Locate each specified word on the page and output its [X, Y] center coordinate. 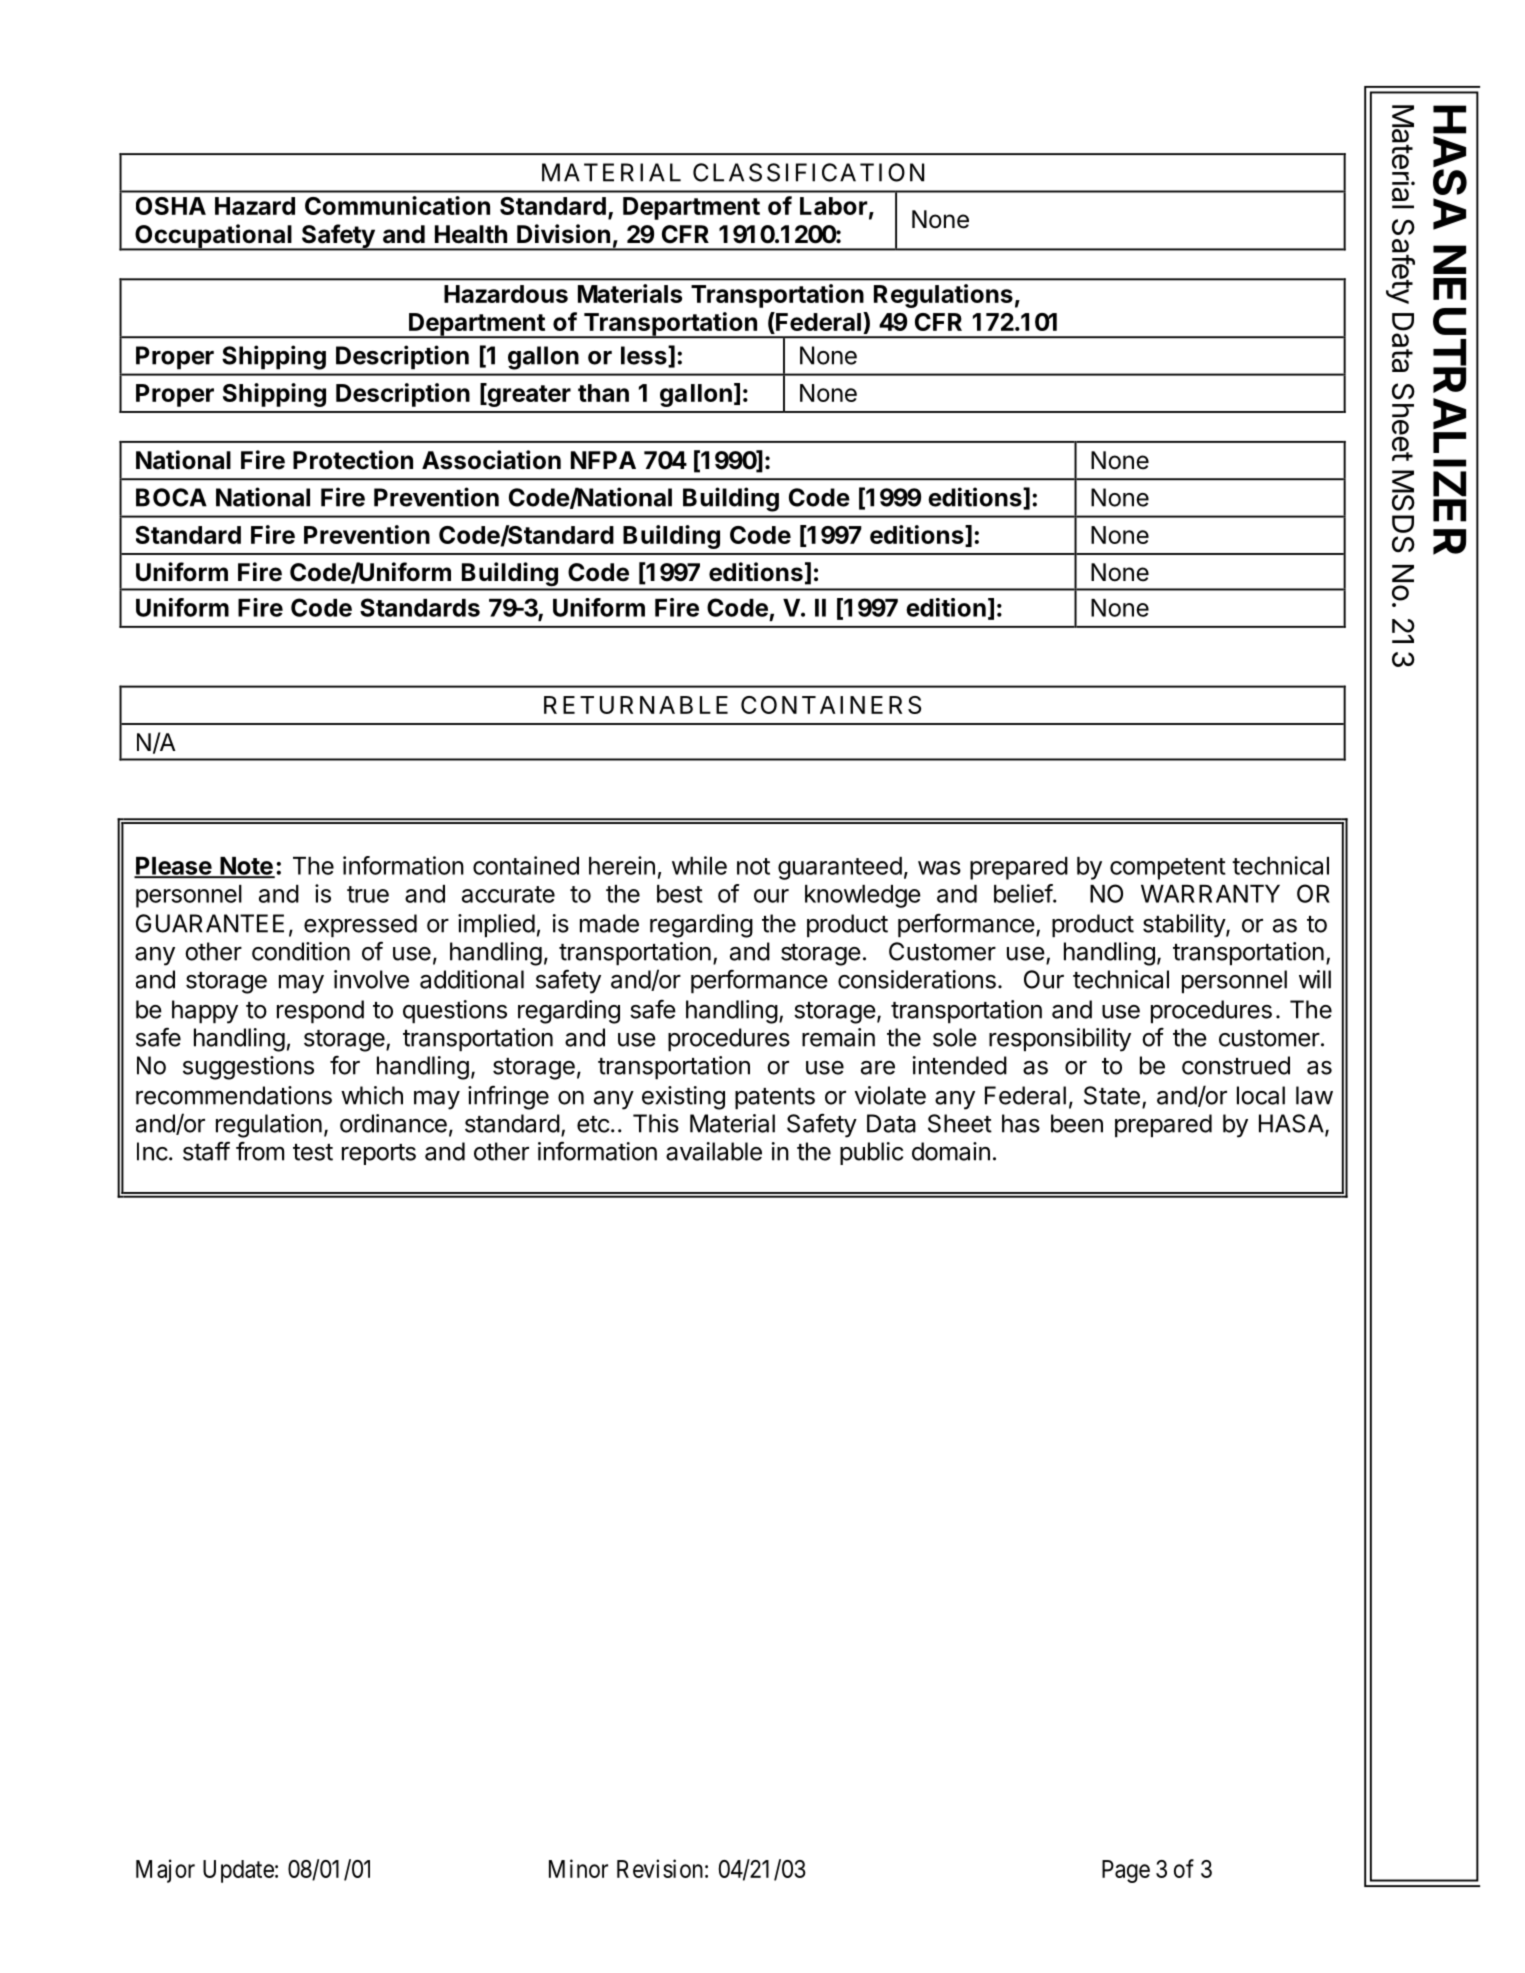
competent [1168, 869]
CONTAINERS [831, 705]
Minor [578, 1868]
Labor [834, 206]
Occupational [213, 237]
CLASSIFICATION [808, 172]
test [313, 1152]
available [714, 1151]
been [1077, 1123]
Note [246, 867]
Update [238, 1871]
